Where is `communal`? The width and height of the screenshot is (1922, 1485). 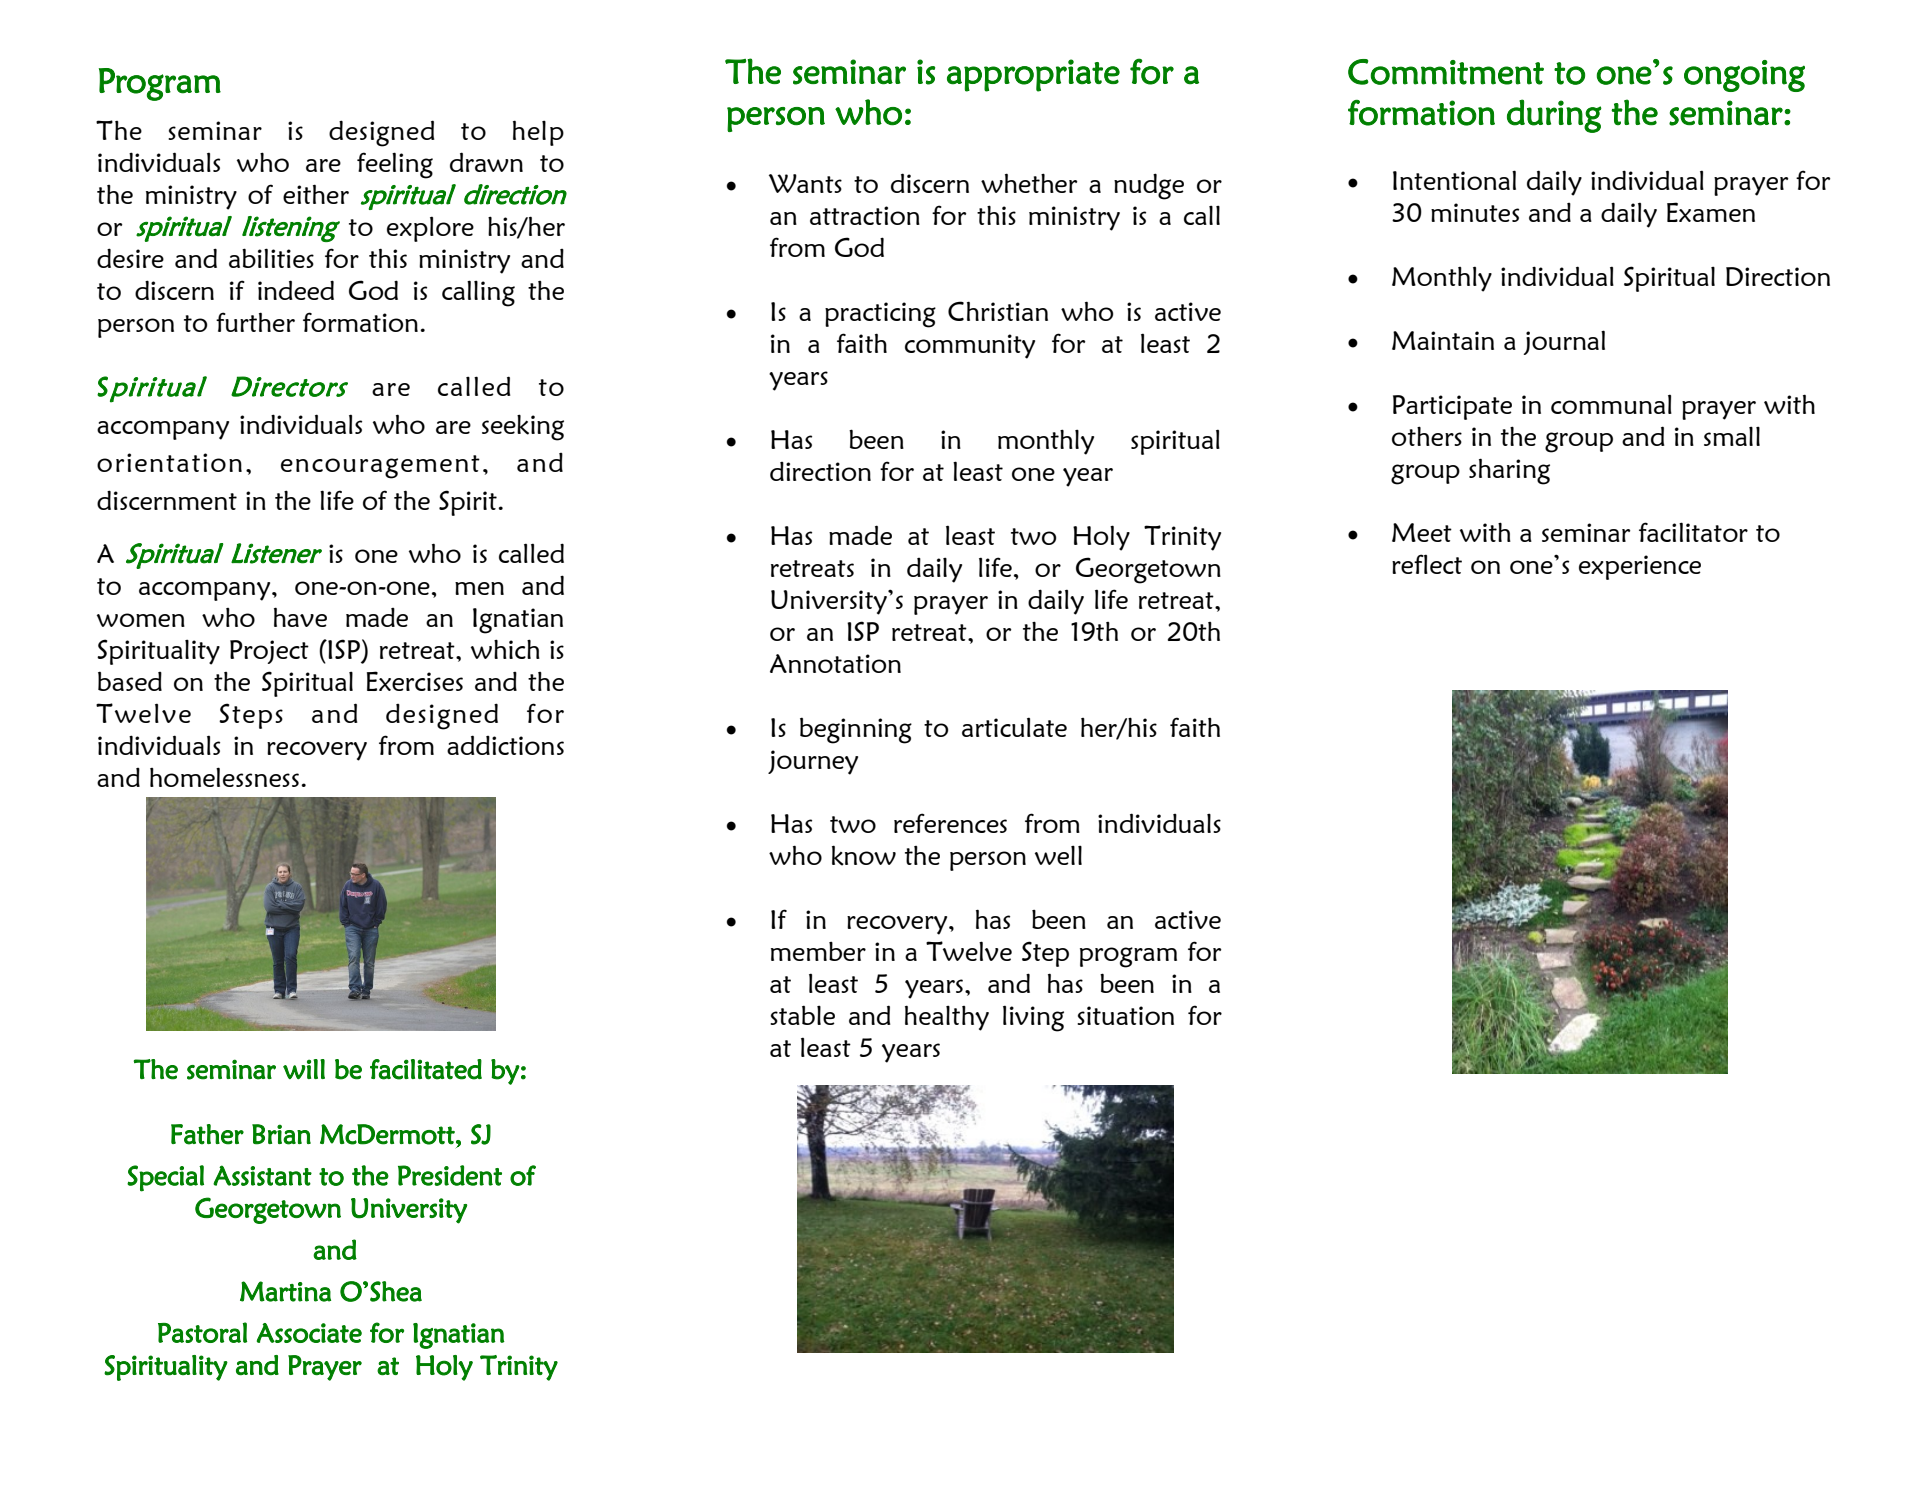
communal is located at coordinates (1611, 404).
